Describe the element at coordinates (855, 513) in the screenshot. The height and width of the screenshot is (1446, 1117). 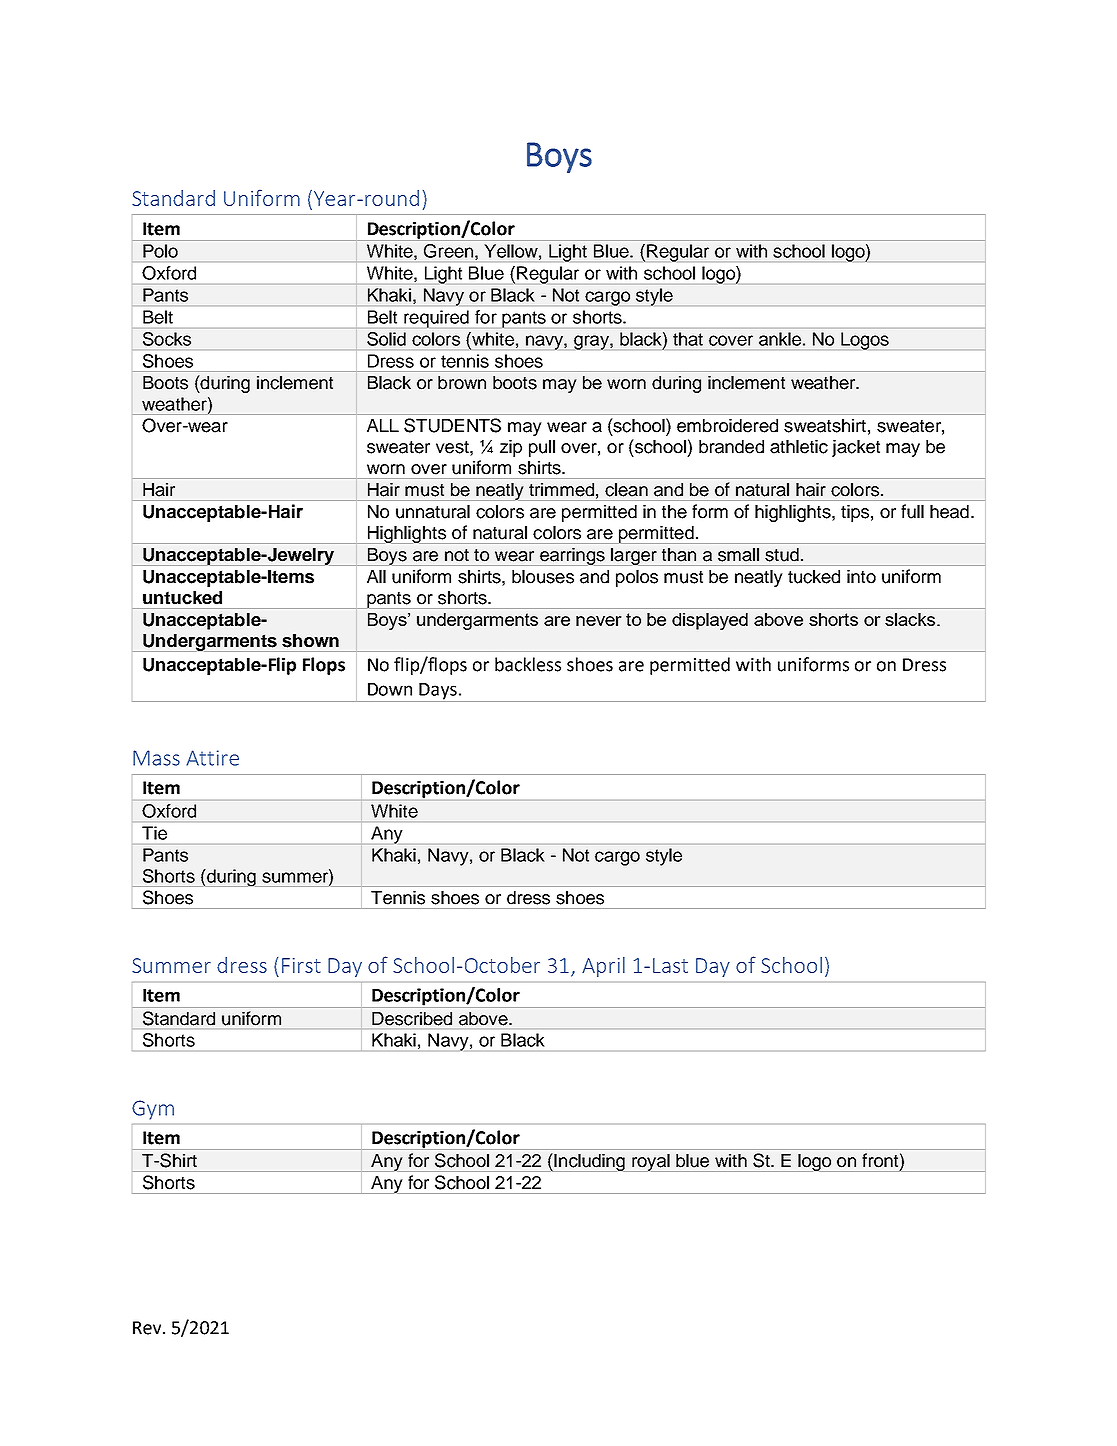
I see `tips` at that location.
